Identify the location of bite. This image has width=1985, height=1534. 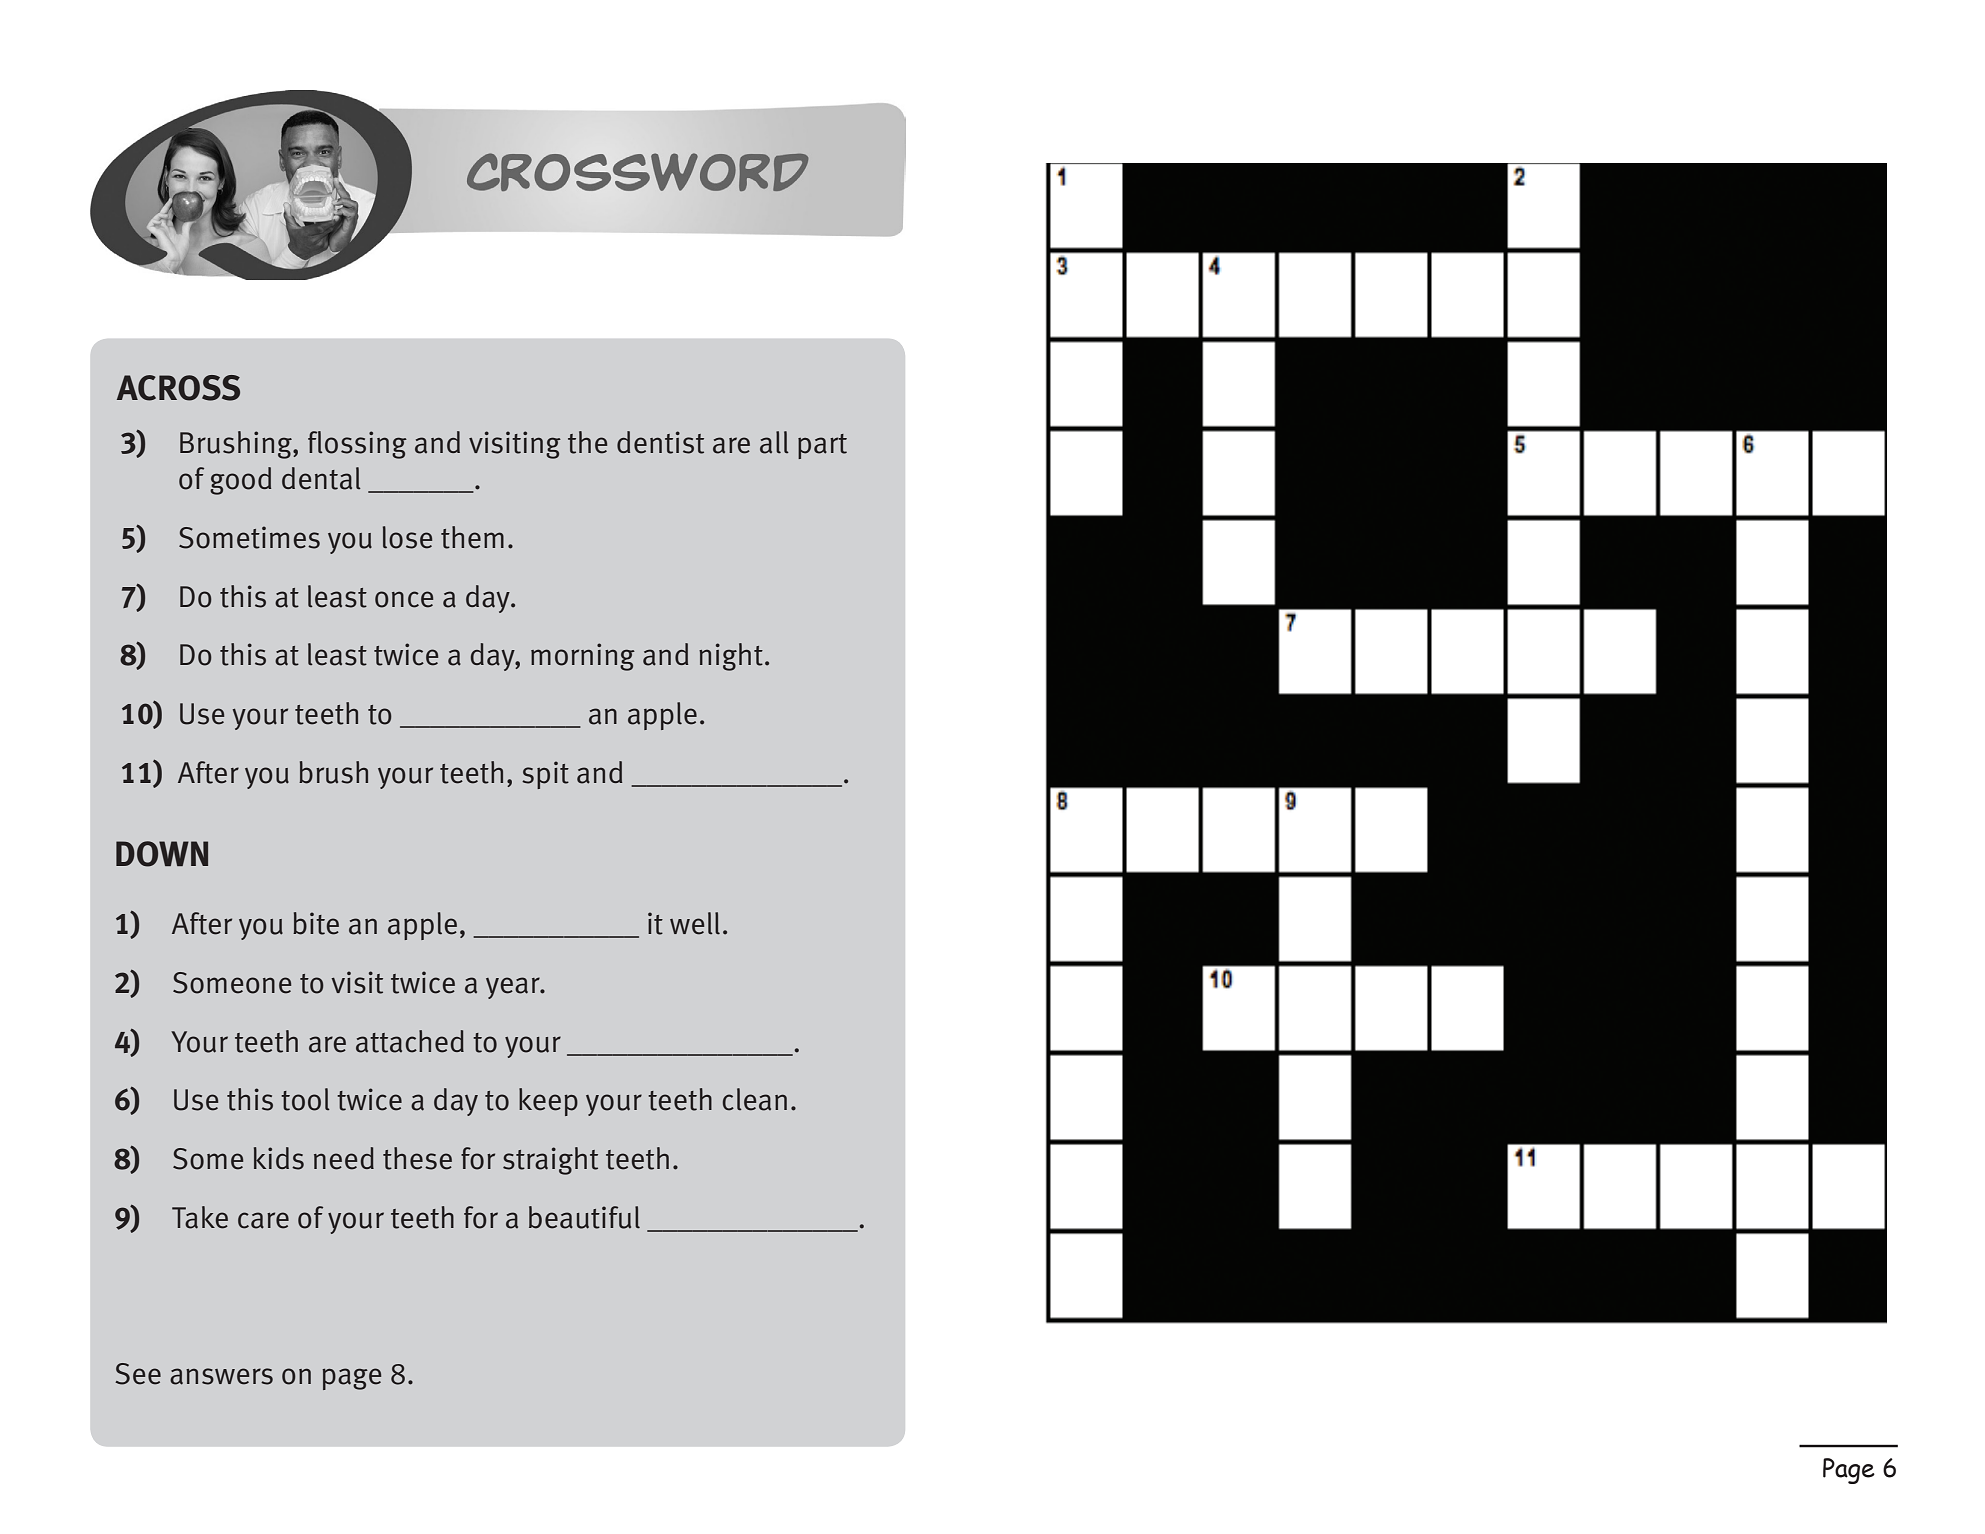
(316, 923).
